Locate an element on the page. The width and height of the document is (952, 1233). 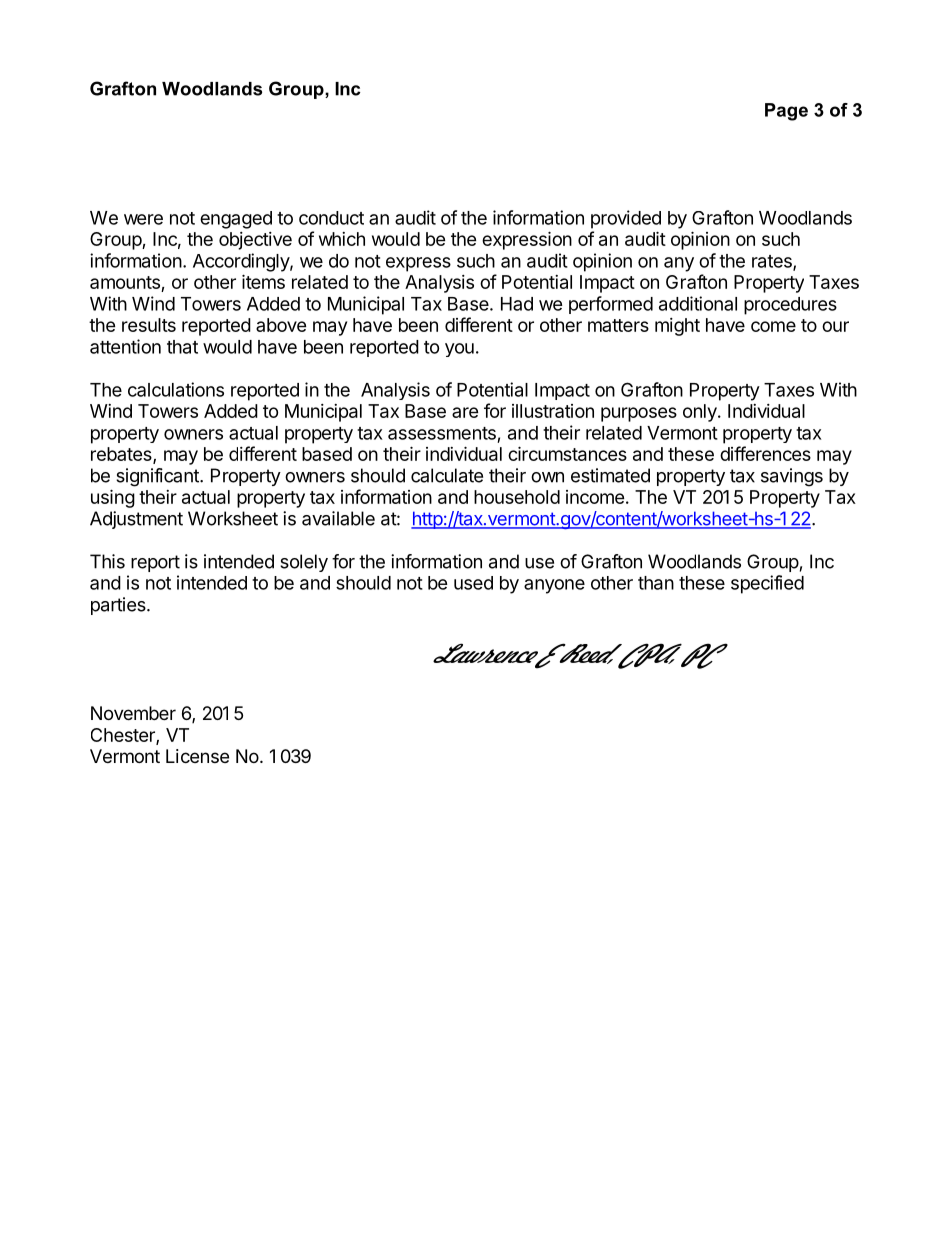
rates is located at coordinates (773, 262).
